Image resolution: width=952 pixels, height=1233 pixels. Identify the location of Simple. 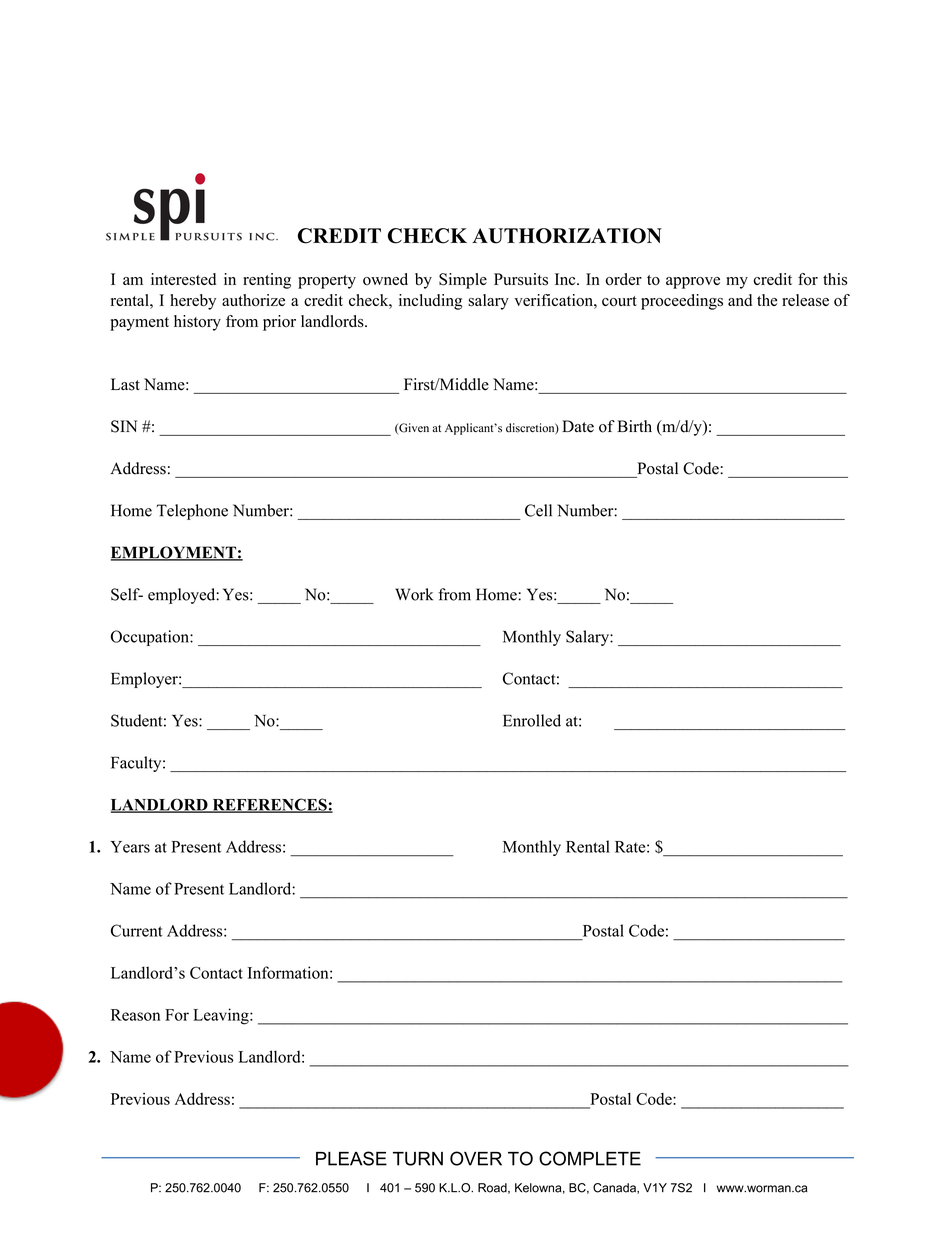
(463, 281).
